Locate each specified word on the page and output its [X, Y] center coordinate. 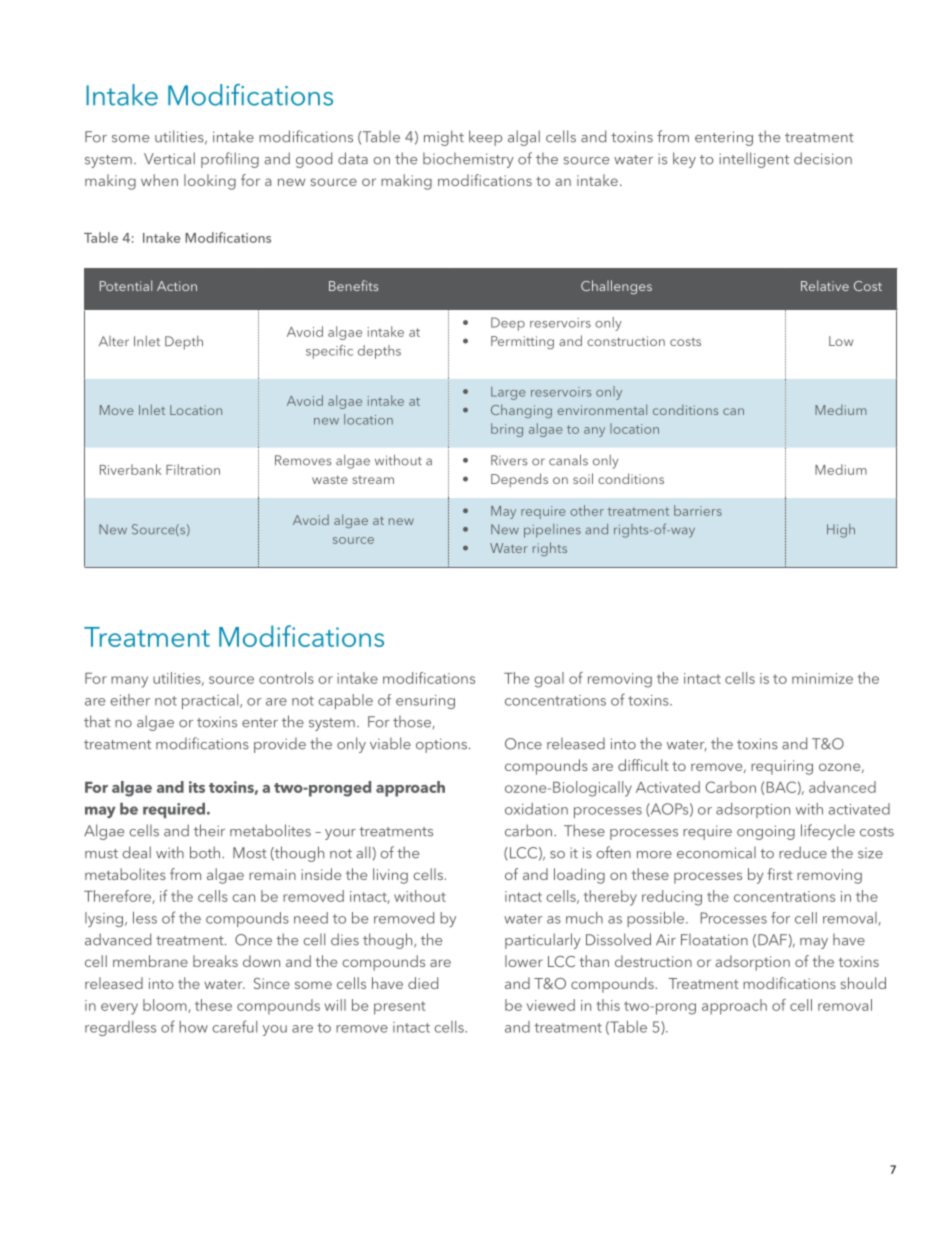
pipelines [552, 531]
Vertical [169, 158]
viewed [551, 1005]
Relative [825, 285]
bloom [166, 1006]
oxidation [536, 809]
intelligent [754, 160]
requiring [782, 767]
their [209, 830]
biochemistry [468, 160]
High [841, 531]
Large [508, 393]
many [129, 682]
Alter [114, 341]
